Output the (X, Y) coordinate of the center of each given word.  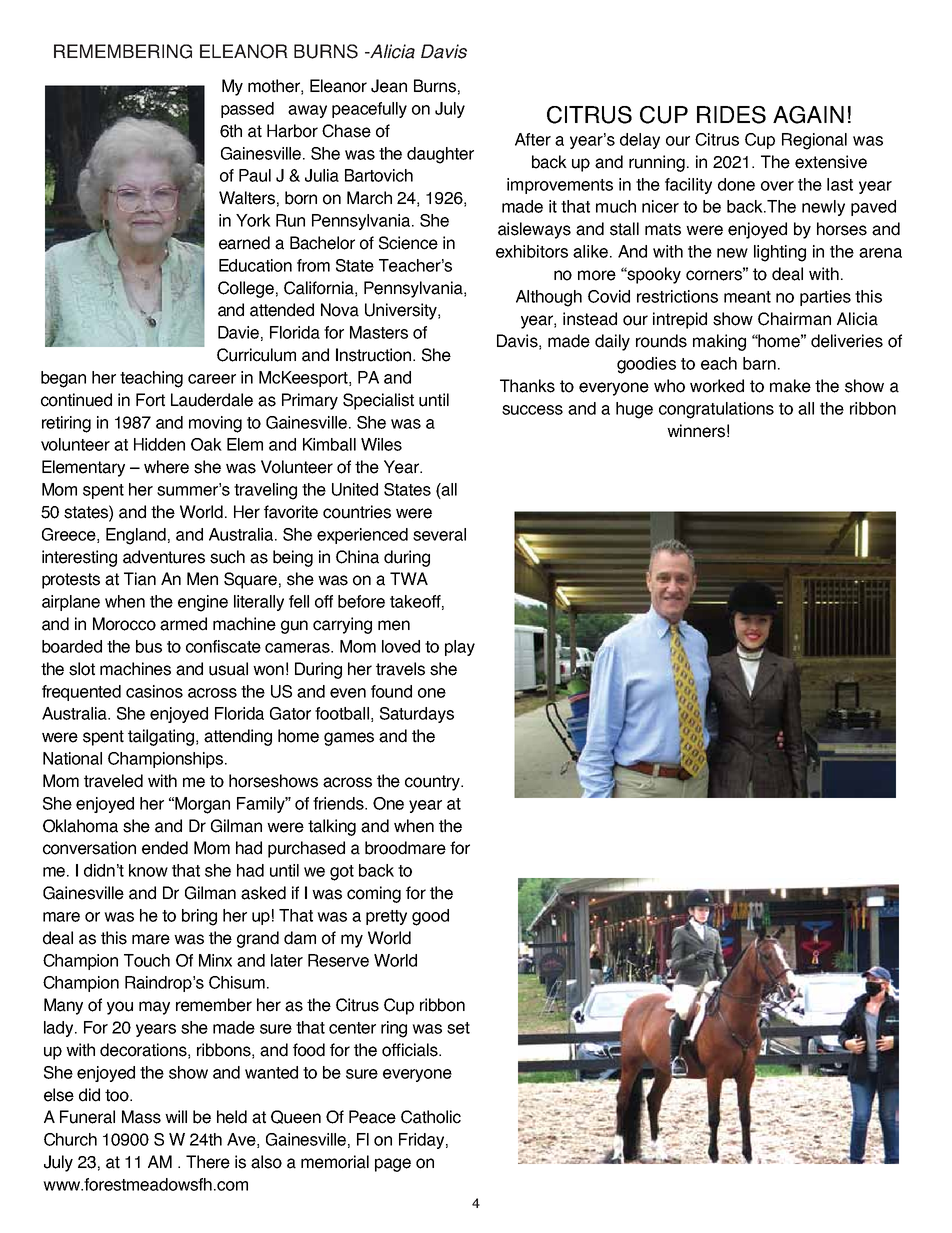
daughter (440, 155)
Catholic (431, 1117)
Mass (141, 1117)
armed (183, 624)
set (458, 1028)
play (460, 648)
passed (247, 110)
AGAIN (808, 115)
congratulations (716, 410)
